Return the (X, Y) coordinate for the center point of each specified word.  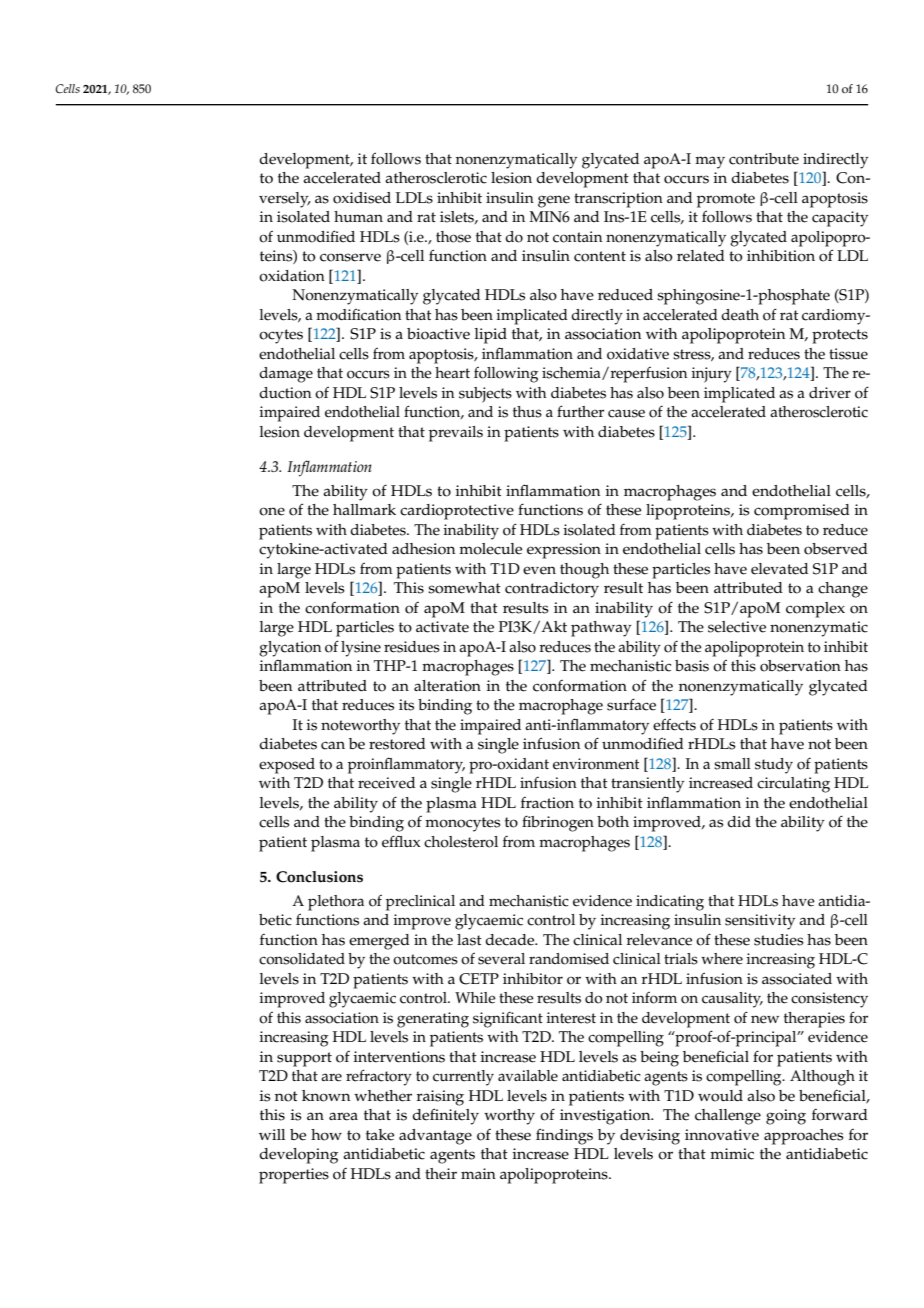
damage (286, 375)
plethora (336, 903)
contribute (764, 159)
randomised (569, 959)
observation (800, 666)
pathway (601, 629)
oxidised (362, 198)
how (326, 1135)
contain (577, 237)
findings (564, 1136)
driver (830, 393)
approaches (804, 1137)
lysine (361, 649)
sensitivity (760, 922)
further (580, 411)
